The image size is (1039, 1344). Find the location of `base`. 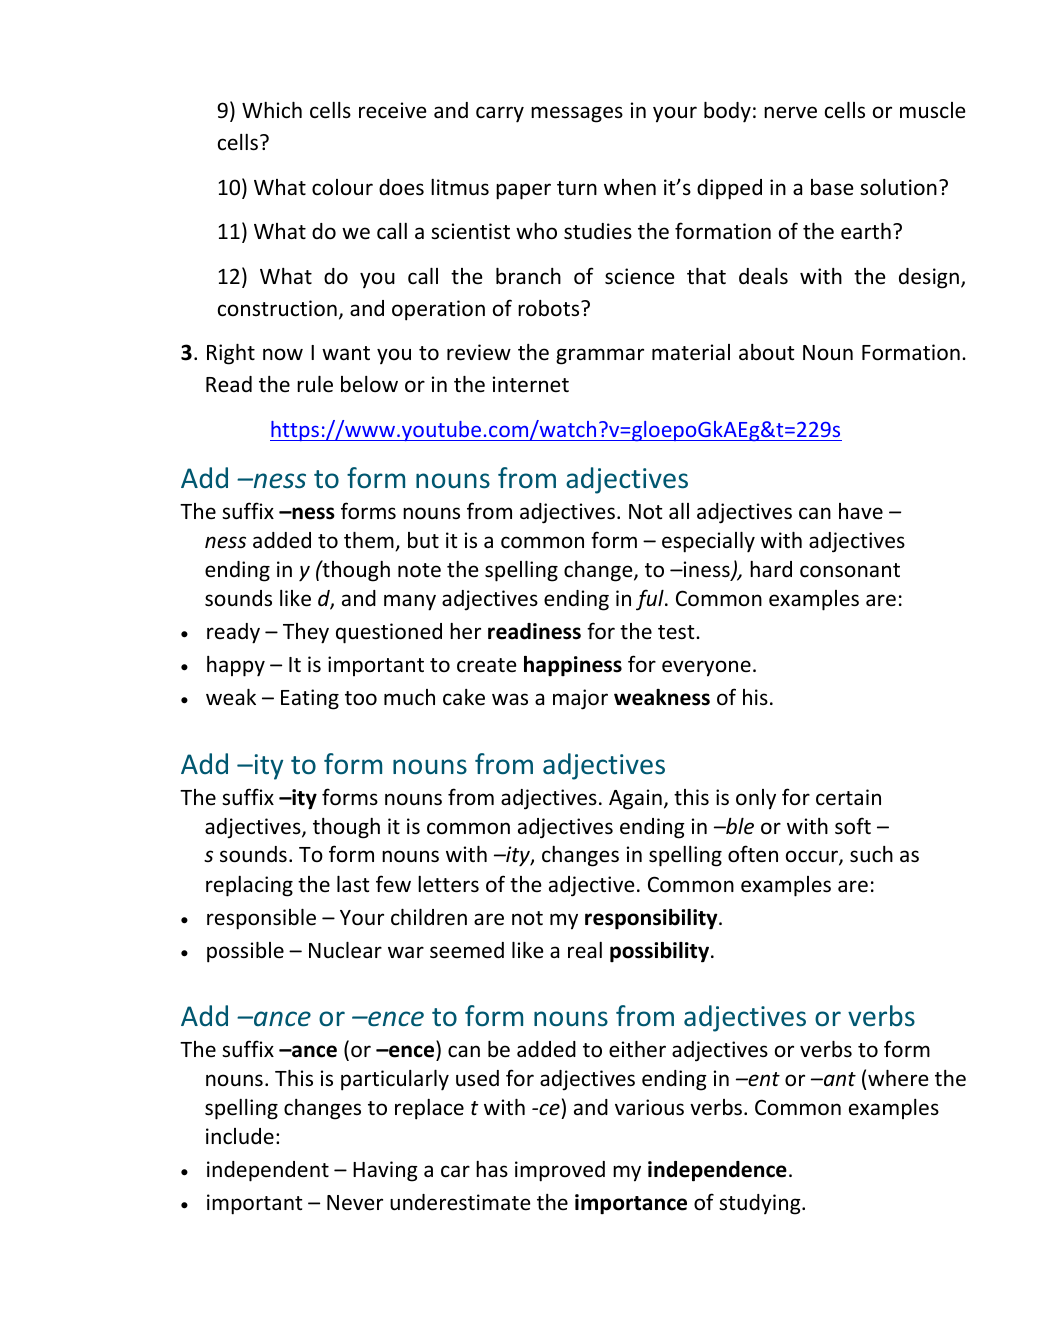

base is located at coordinates (832, 187).
